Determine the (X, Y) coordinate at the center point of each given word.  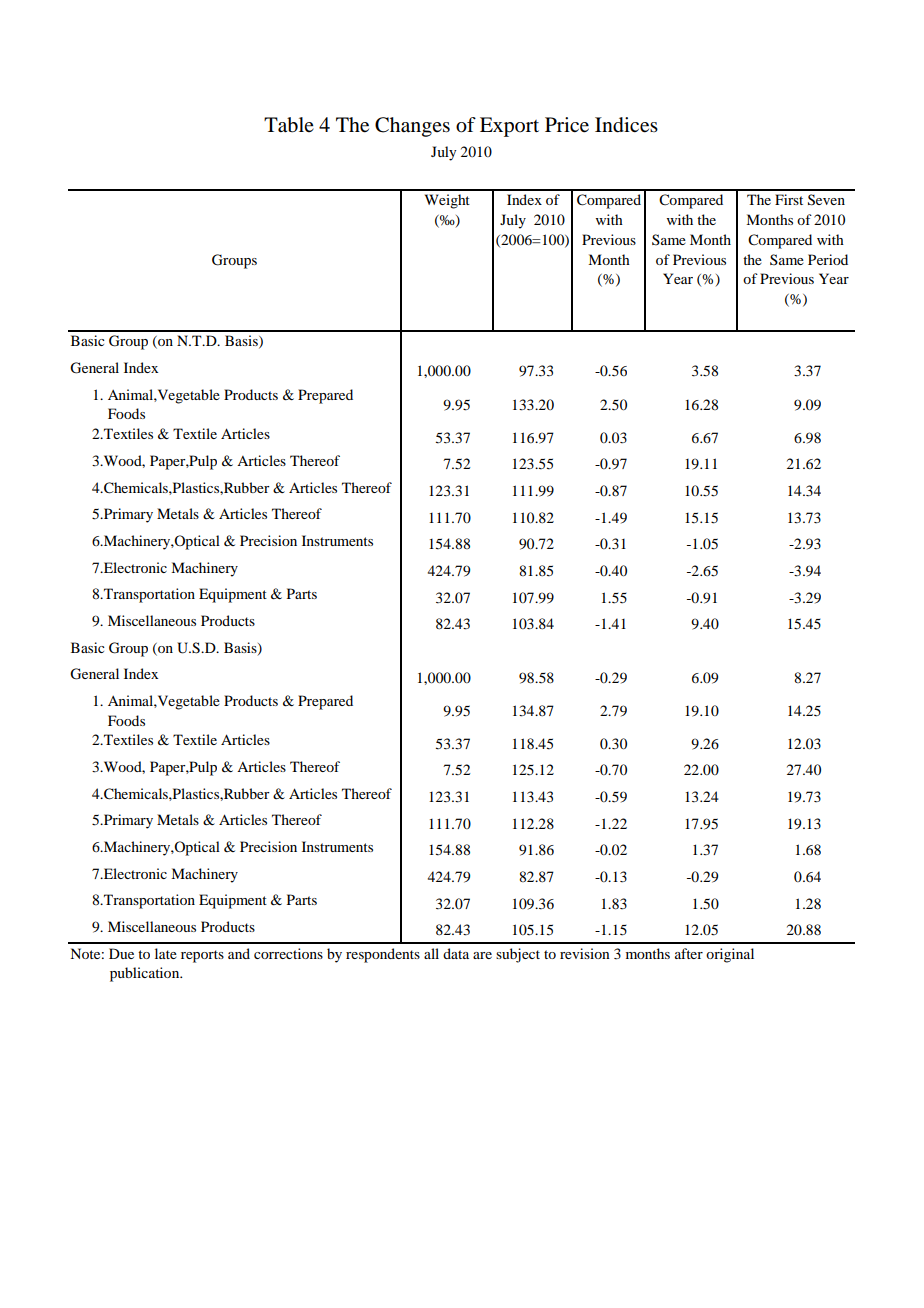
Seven (826, 200)
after (689, 953)
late (166, 953)
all (431, 953)
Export (509, 127)
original (730, 955)
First (789, 199)
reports (202, 956)
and (239, 953)
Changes (412, 127)
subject (518, 955)
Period (828, 259)
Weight (447, 201)
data (456, 953)
